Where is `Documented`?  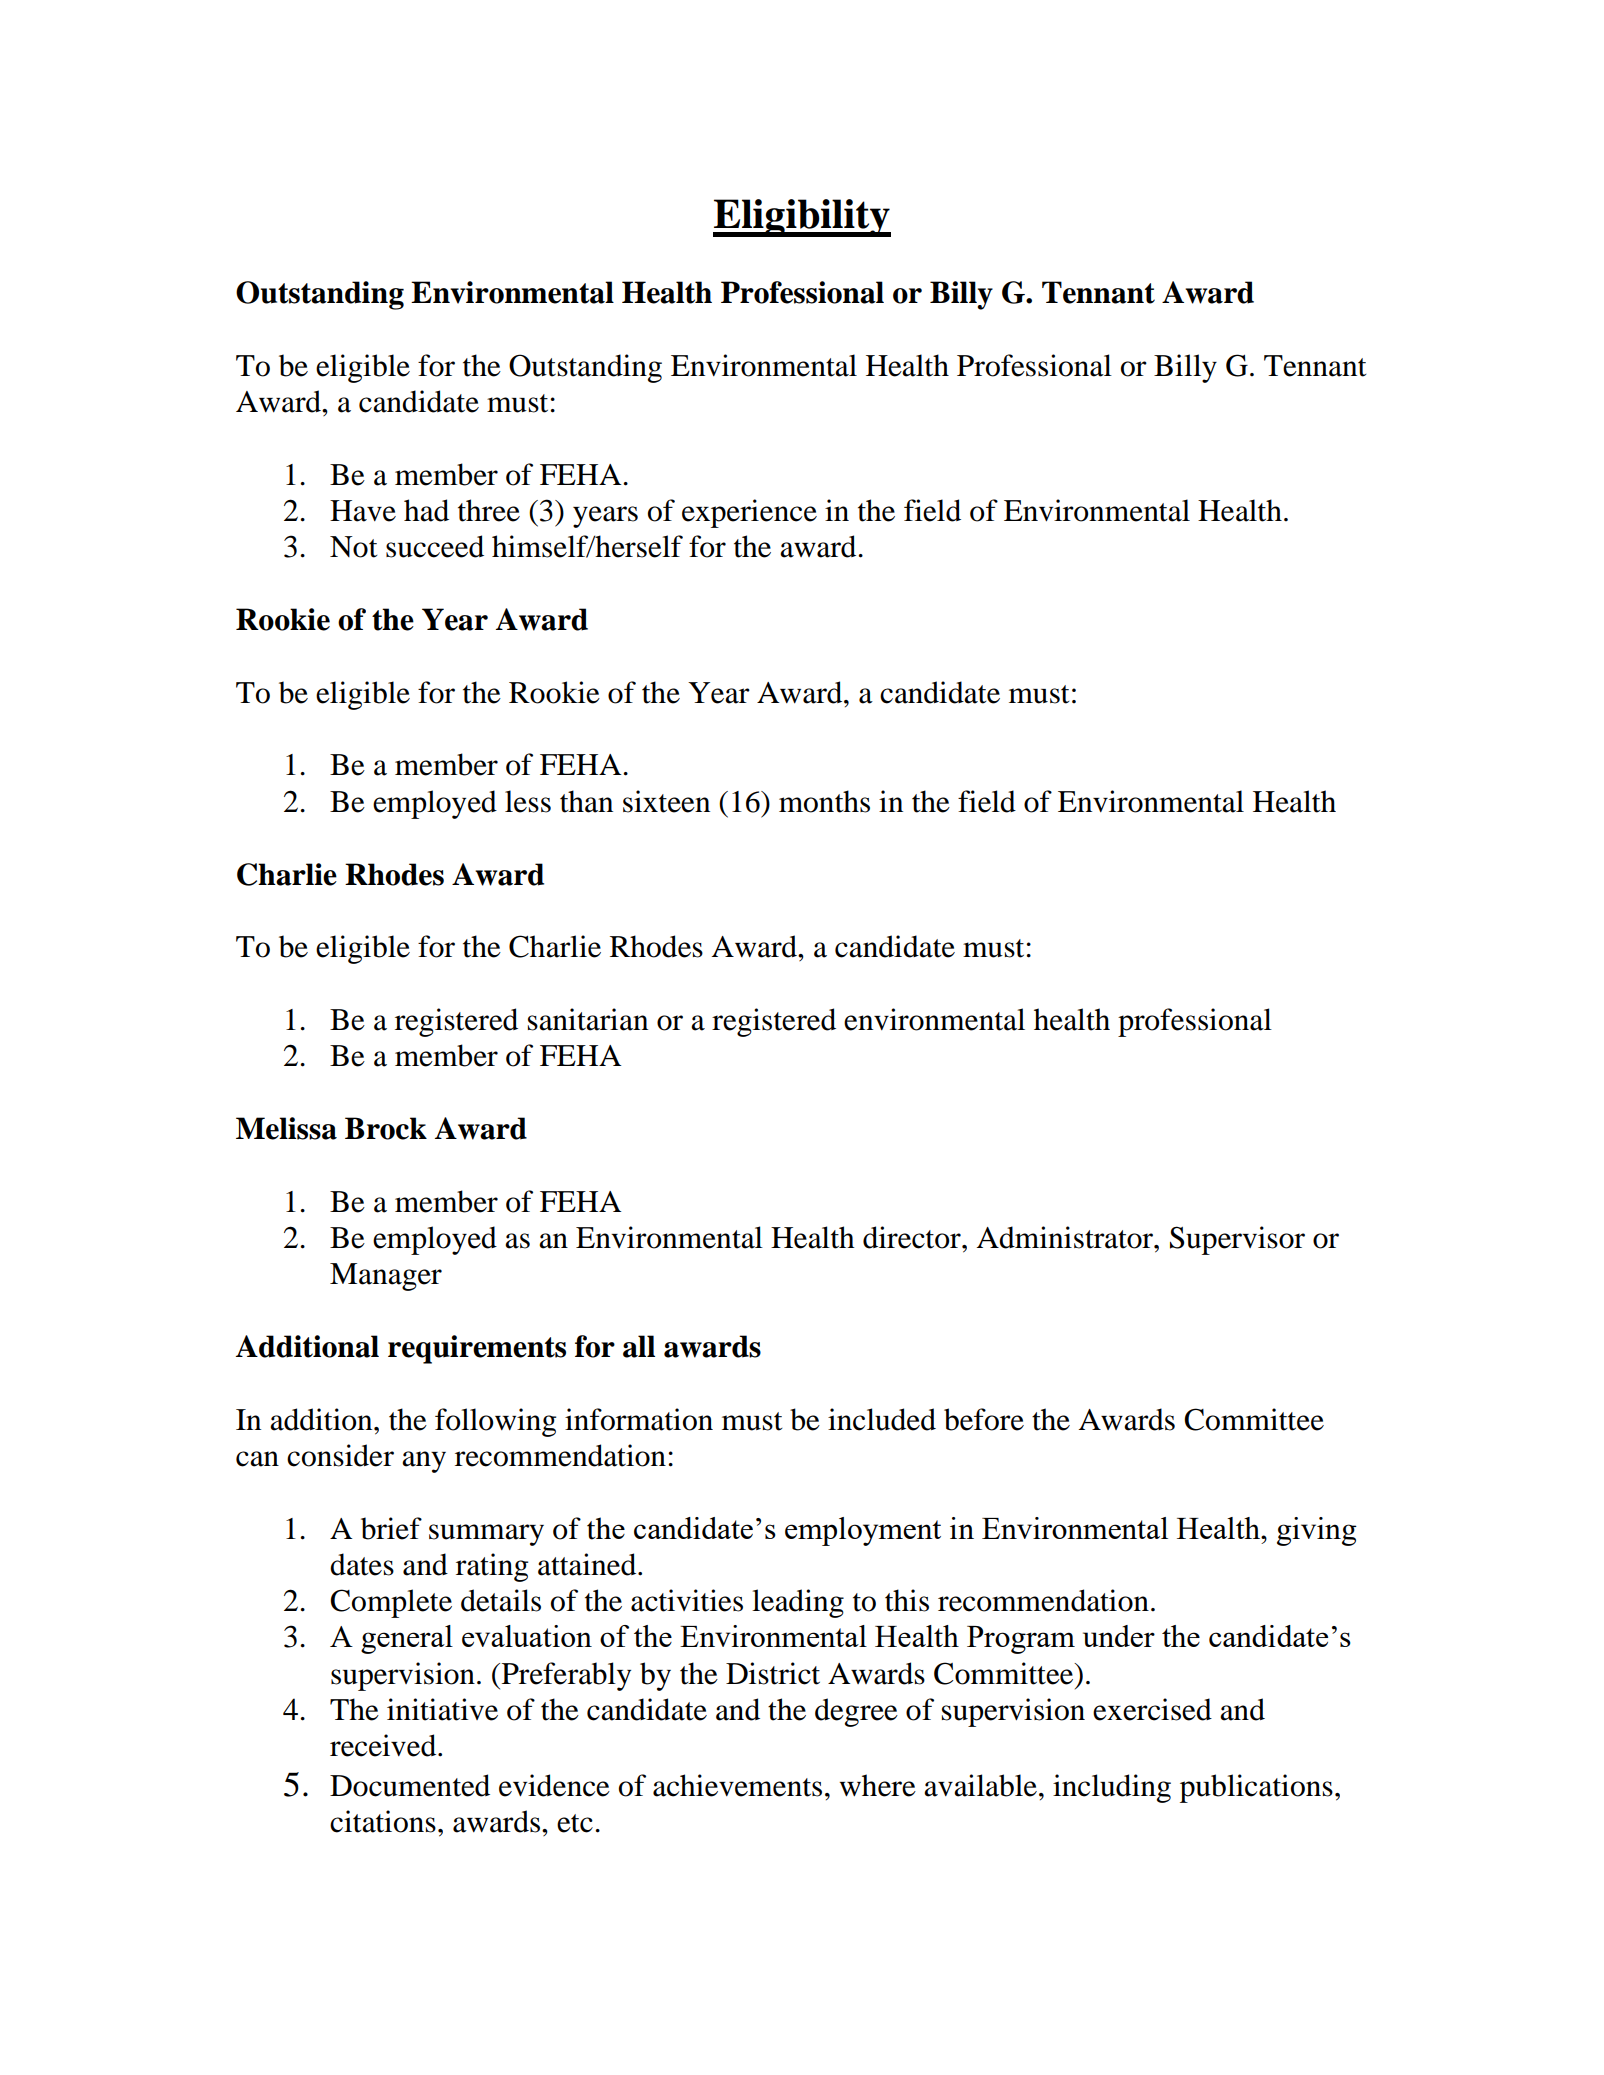 Documented is located at coordinates (410, 1785).
